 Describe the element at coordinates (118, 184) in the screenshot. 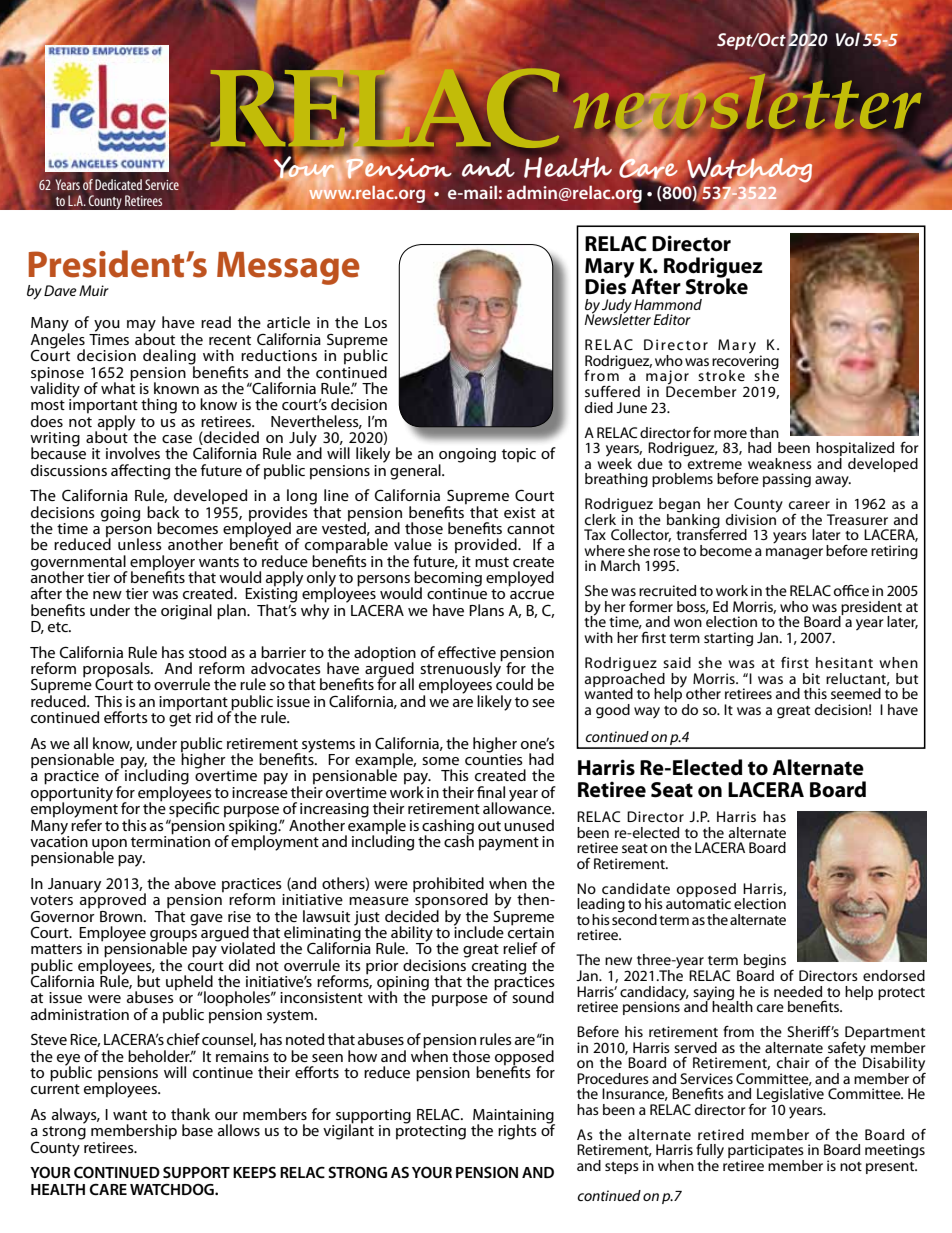

I see `Dedicated` at that location.
